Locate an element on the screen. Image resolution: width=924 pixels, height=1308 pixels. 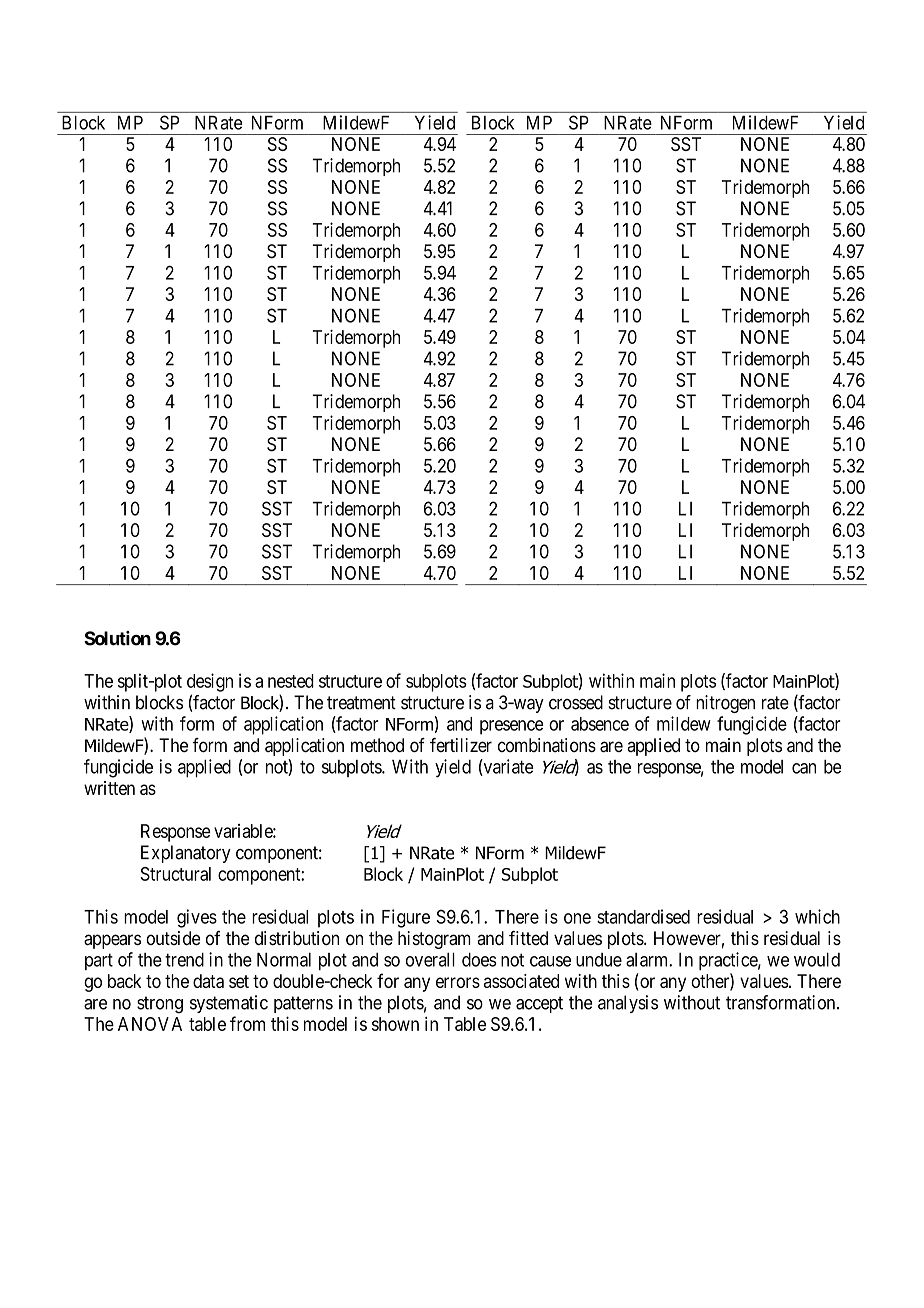
which is located at coordinates (817, 916).
